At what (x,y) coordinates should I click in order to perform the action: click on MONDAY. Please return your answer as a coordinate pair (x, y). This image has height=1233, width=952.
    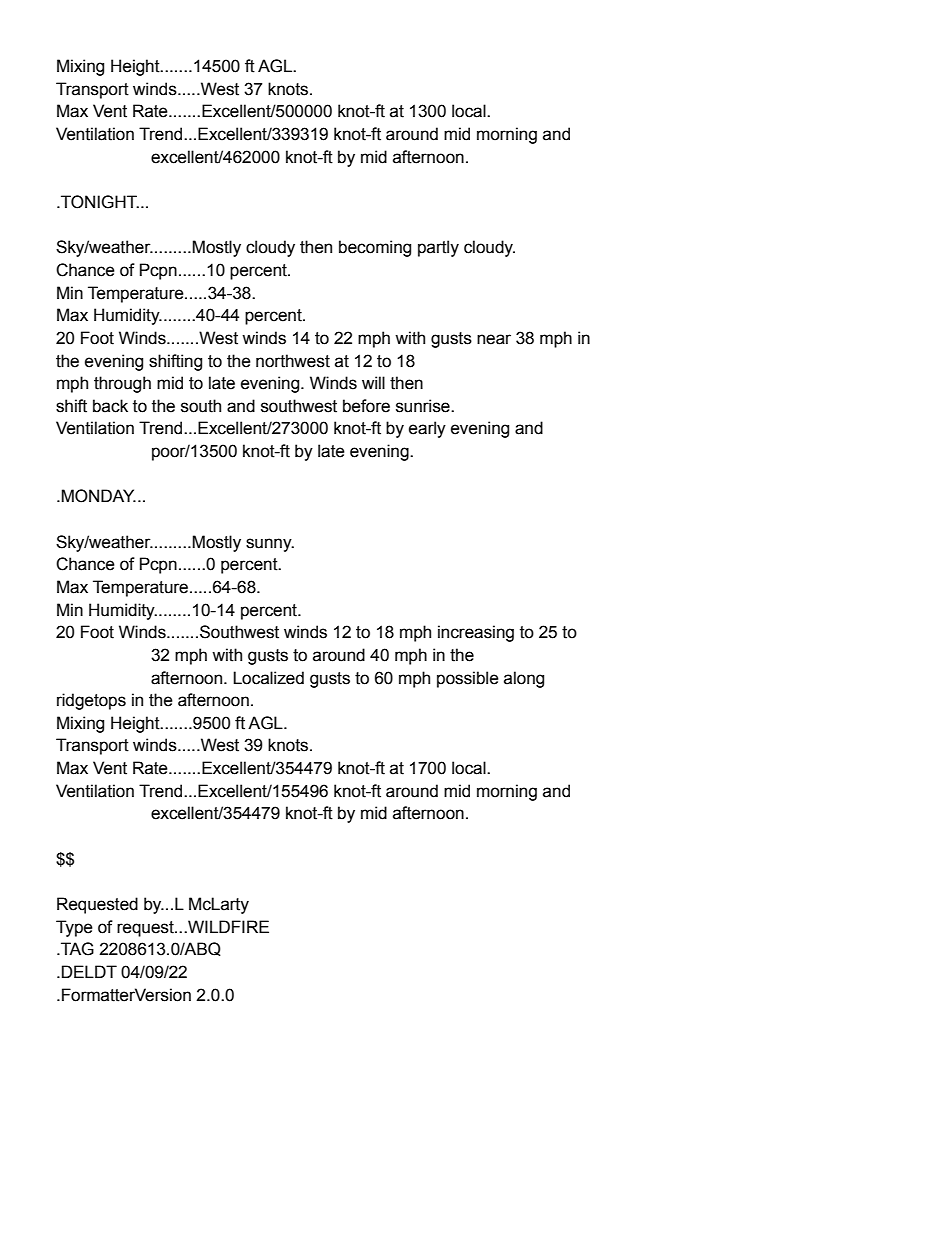
    Looking at the image, I should click on (98, 496).
